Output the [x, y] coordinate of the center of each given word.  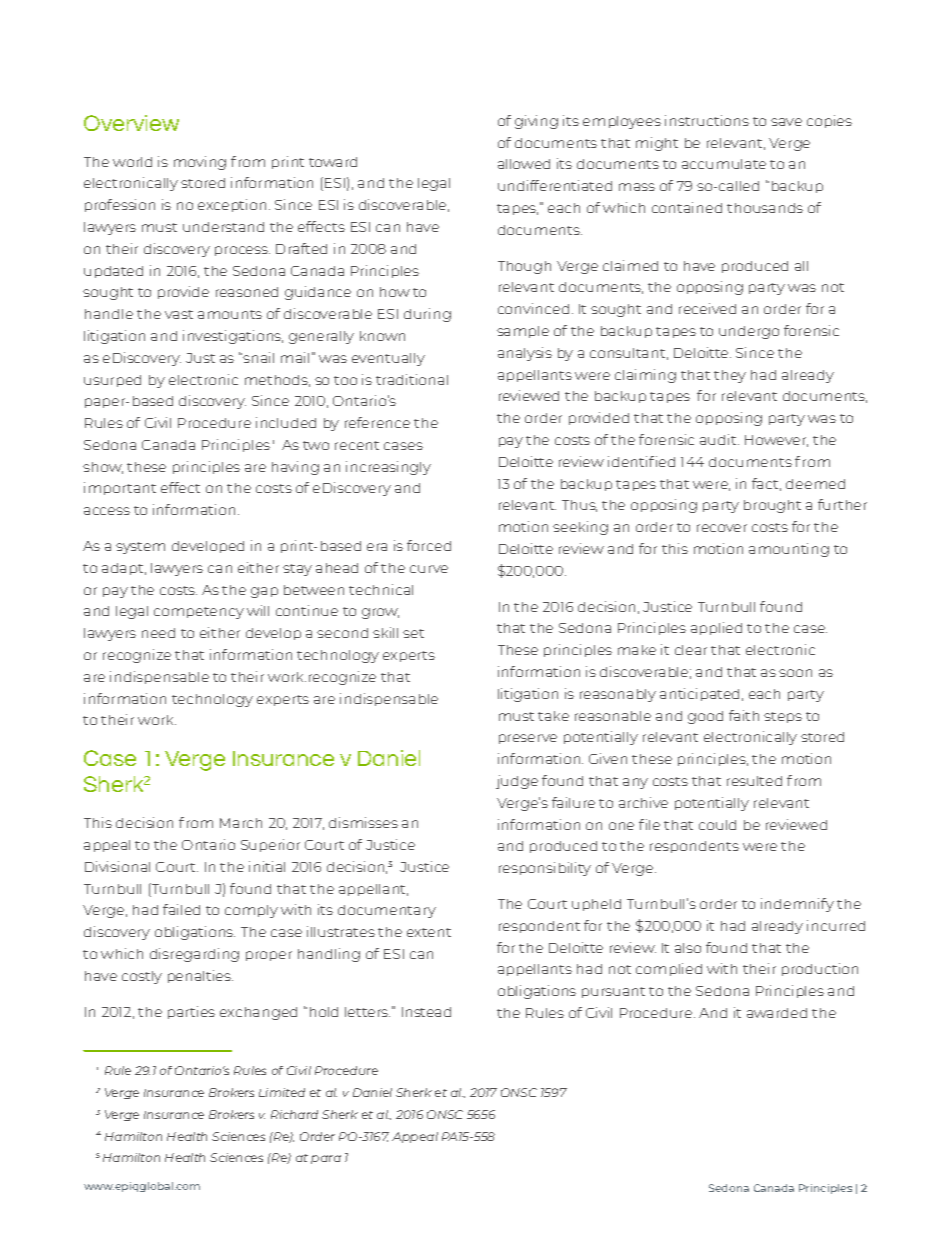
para [326, 1159]
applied [716, 628]
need [158, 633]
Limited [282, 1092]
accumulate [724, 164]
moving [200, 163]
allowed [524, 164]
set [413, 633]
